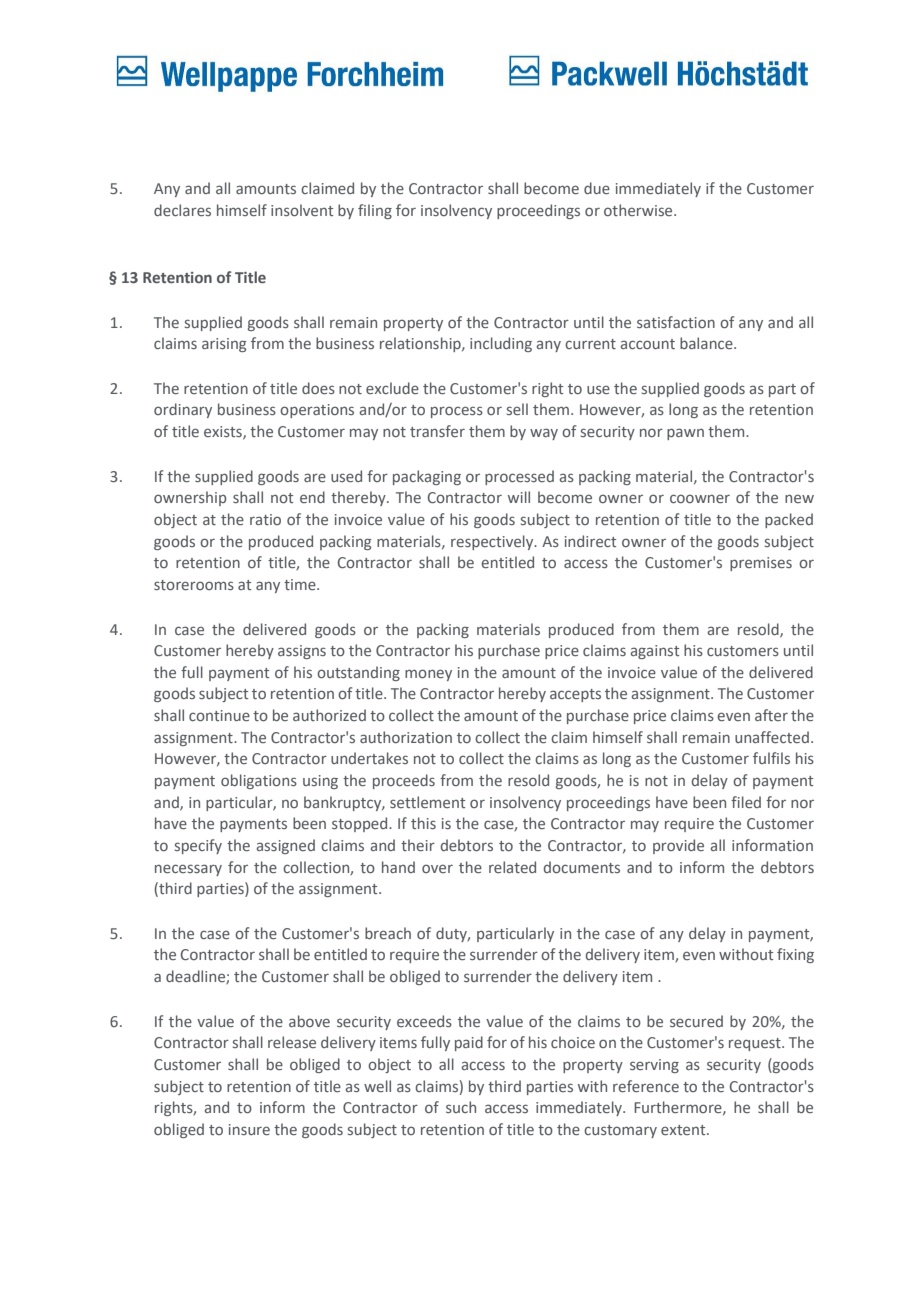 The height and width of the screenshot is (1308, 924). I want to click on otherwise, so click(639, 210).
